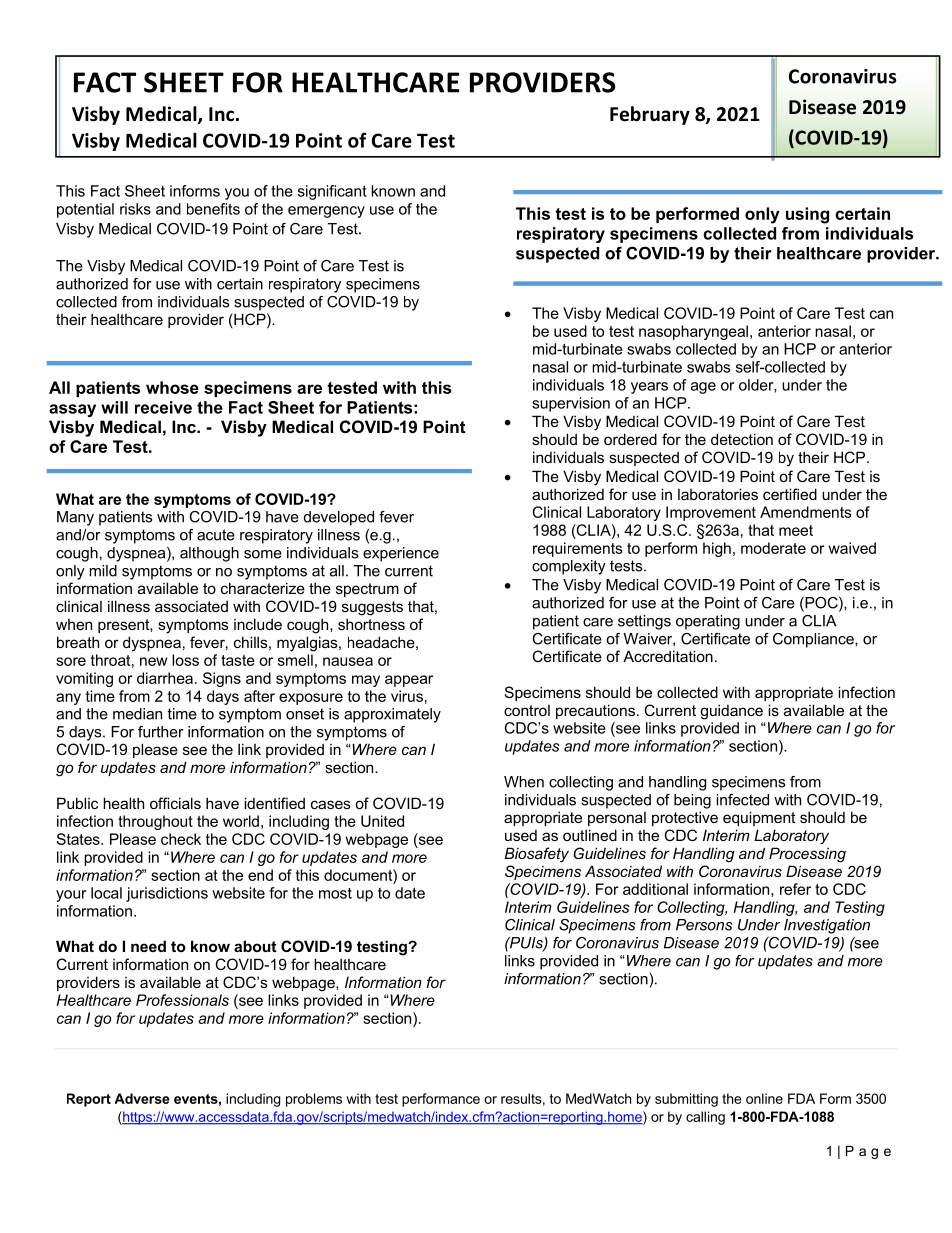 The image size is (952, 1233). Describe the element at coordinates (742, 800) in the document. I see `infected` at that location.
